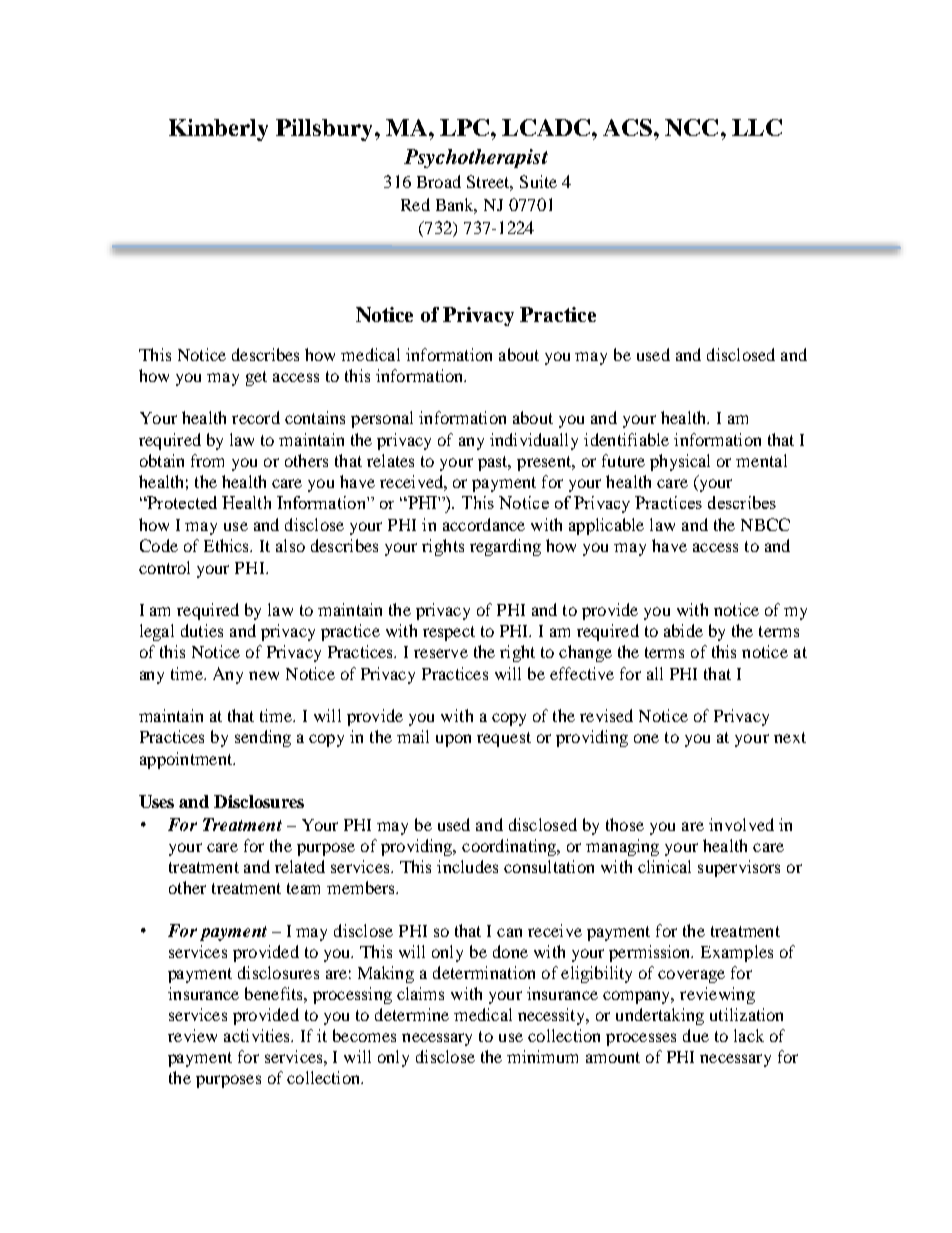 The image size is (952, 1233). I want to click on determine, so click(412, 1014).
